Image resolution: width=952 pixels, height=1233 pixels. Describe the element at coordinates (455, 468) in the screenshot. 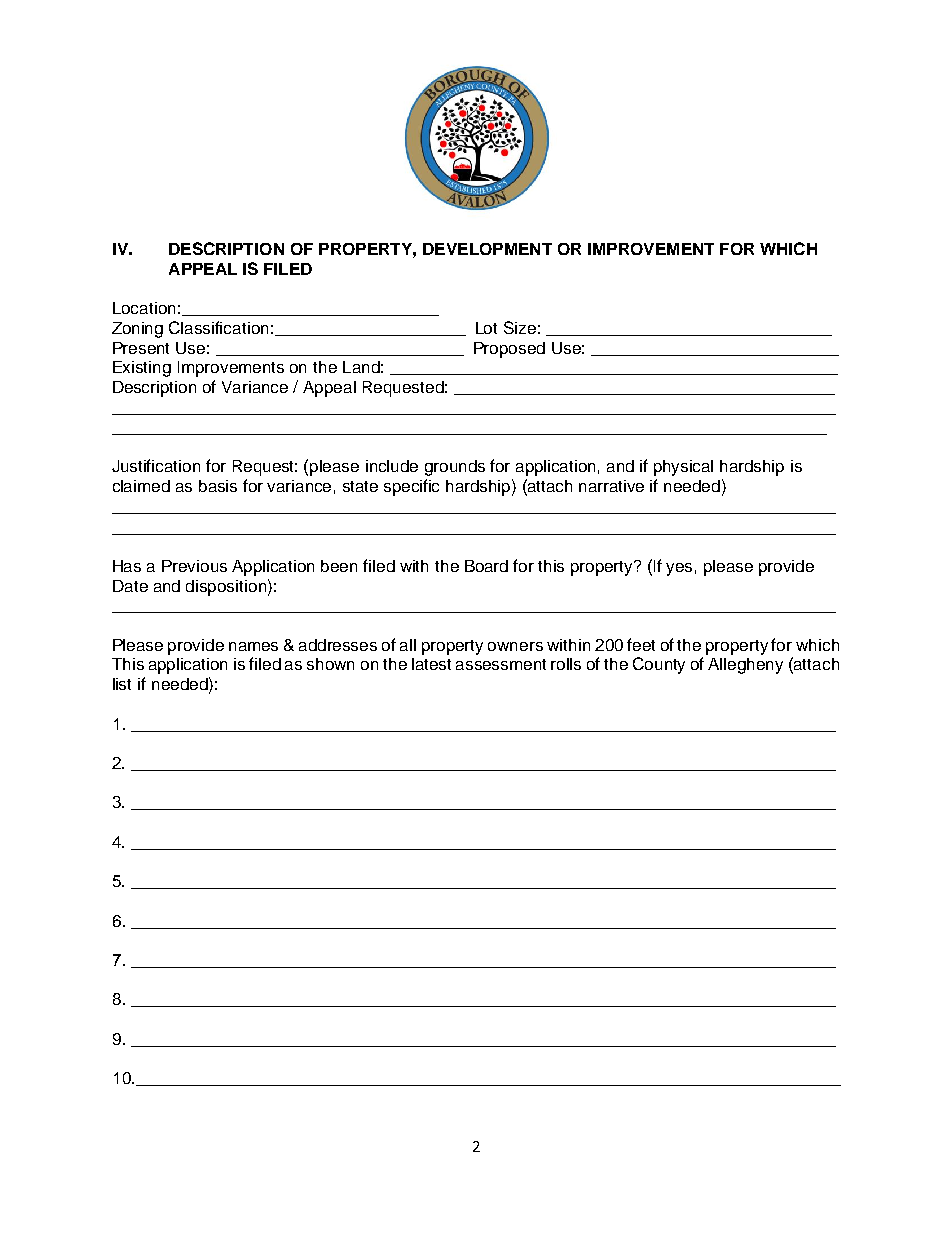

I see `grounds` at that location.
